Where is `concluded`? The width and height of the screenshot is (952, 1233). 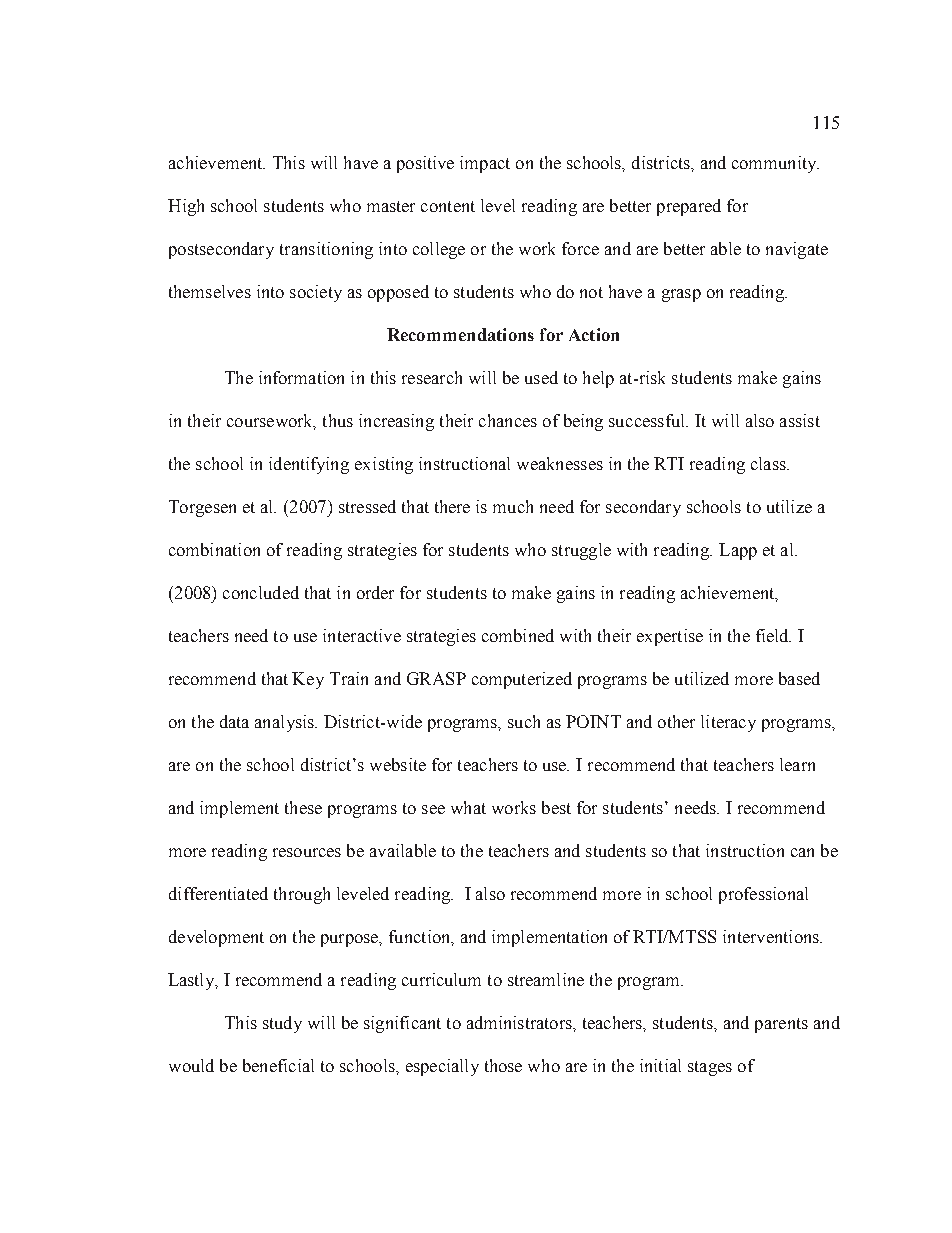
concluded is located at coordinates (261, 592).
